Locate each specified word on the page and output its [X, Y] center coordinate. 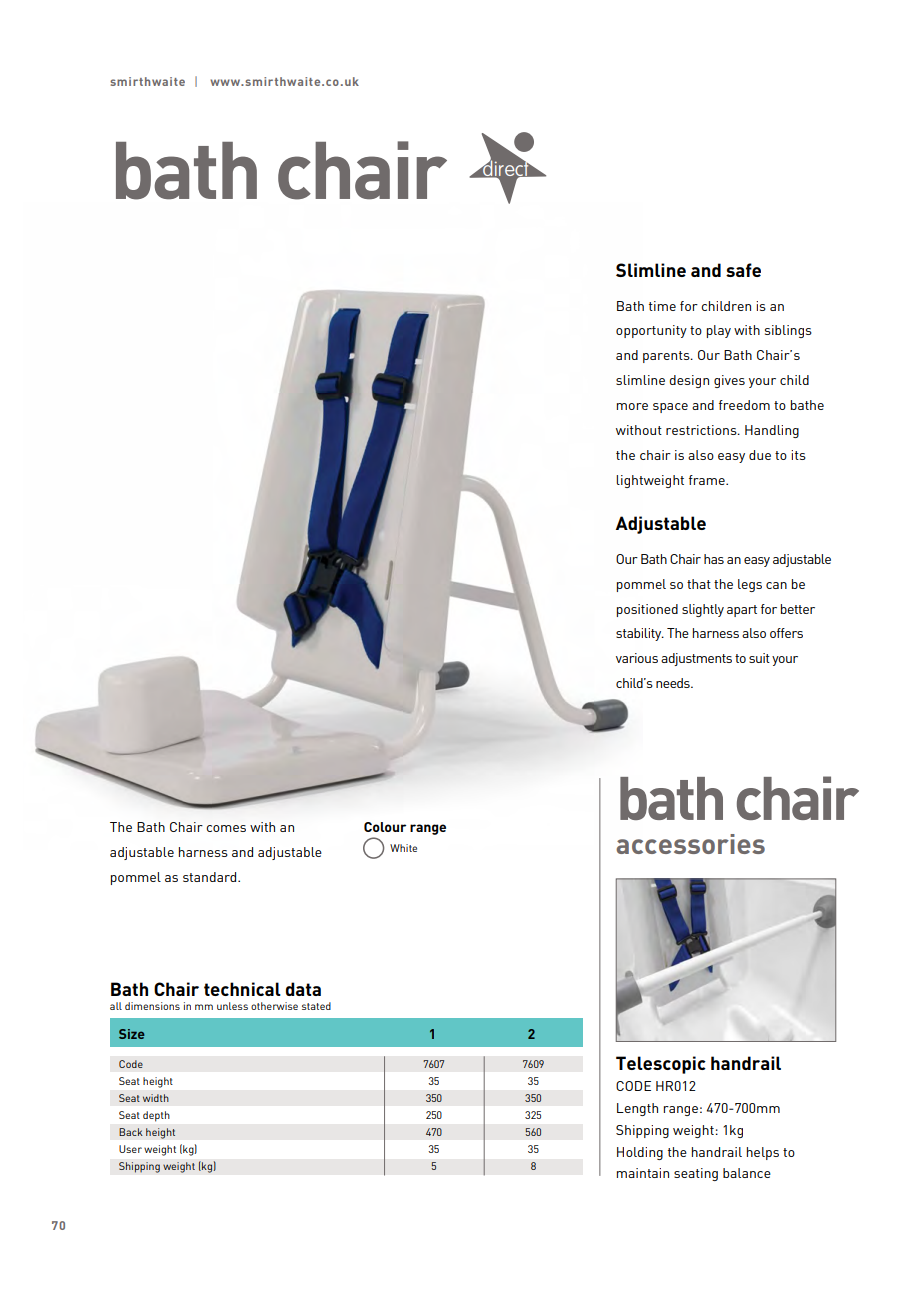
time [662, 306]
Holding [640, 1153]
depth [156, 1116]
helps [763, 1153]
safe [743, 270]
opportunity [651, 331]
